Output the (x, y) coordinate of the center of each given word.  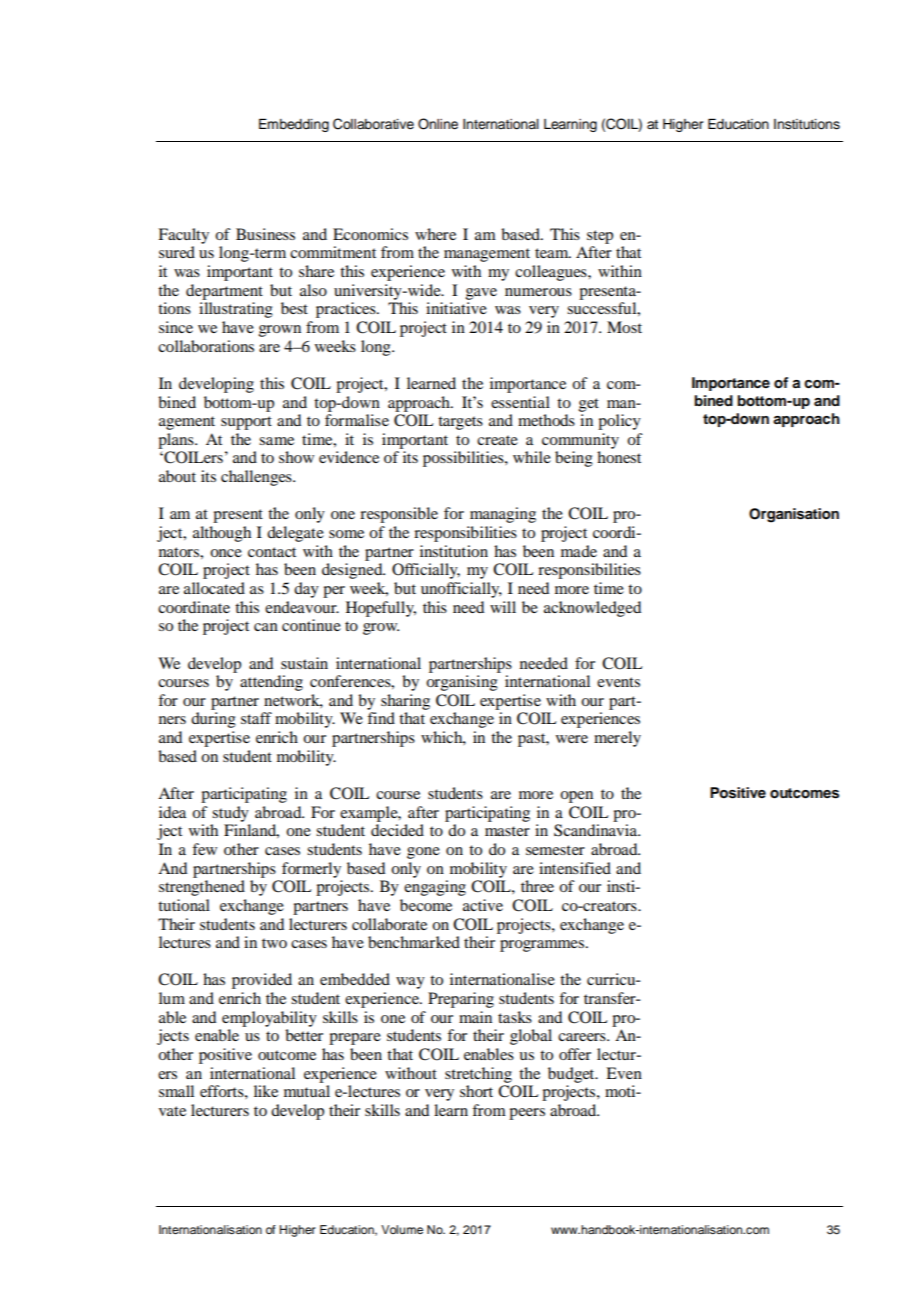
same (276, 441)
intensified (575, 868)
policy (619, 422)
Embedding (294, 125)
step (600, 237)
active (483, 905)
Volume (402, 1229)
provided (262, 981)
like (266, 1091)
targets (460, 423)
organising (462, 683)
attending (271, 683)
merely (617, 739)
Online (438, 124)
